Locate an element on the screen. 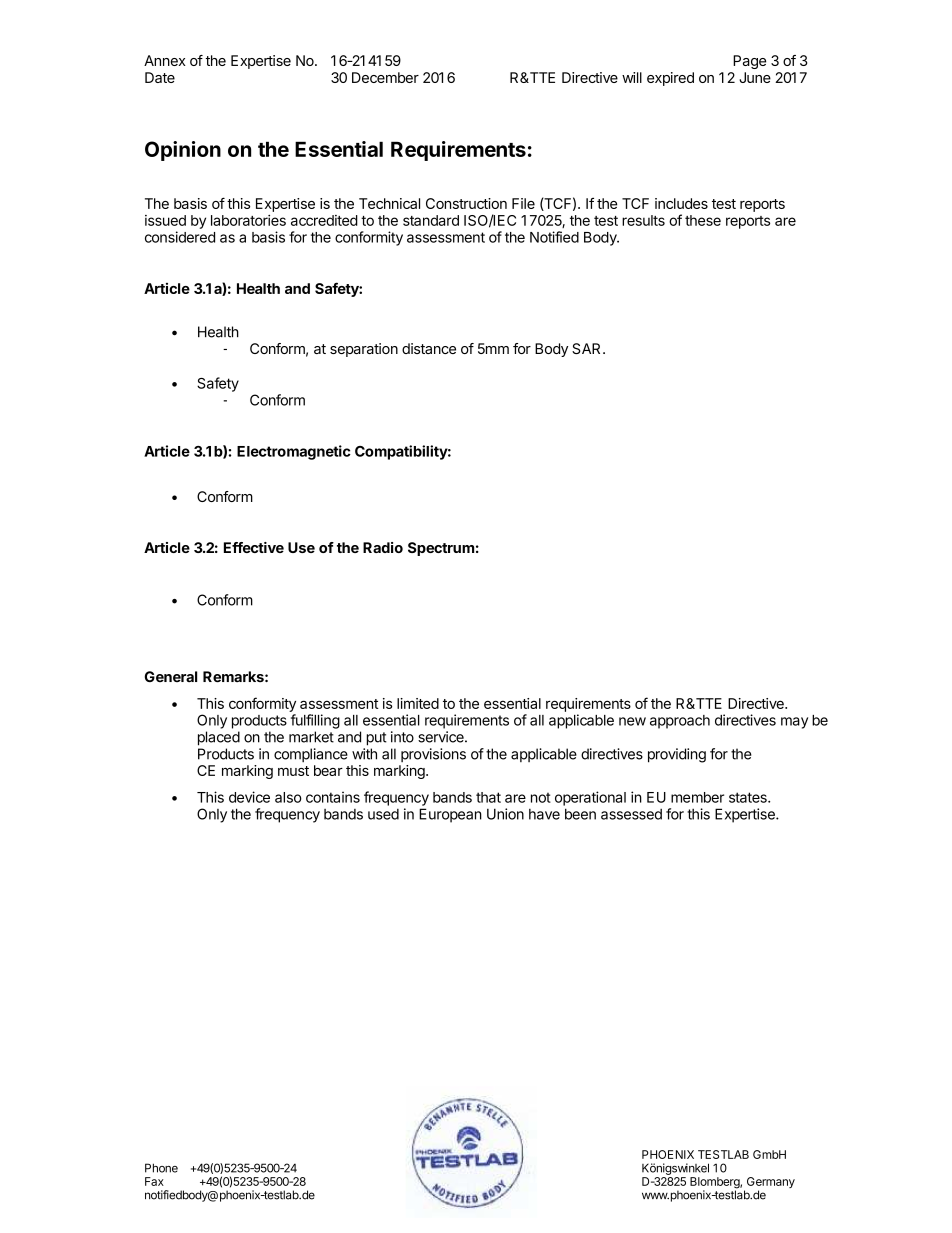  European is located at coordinates (450, 815).
